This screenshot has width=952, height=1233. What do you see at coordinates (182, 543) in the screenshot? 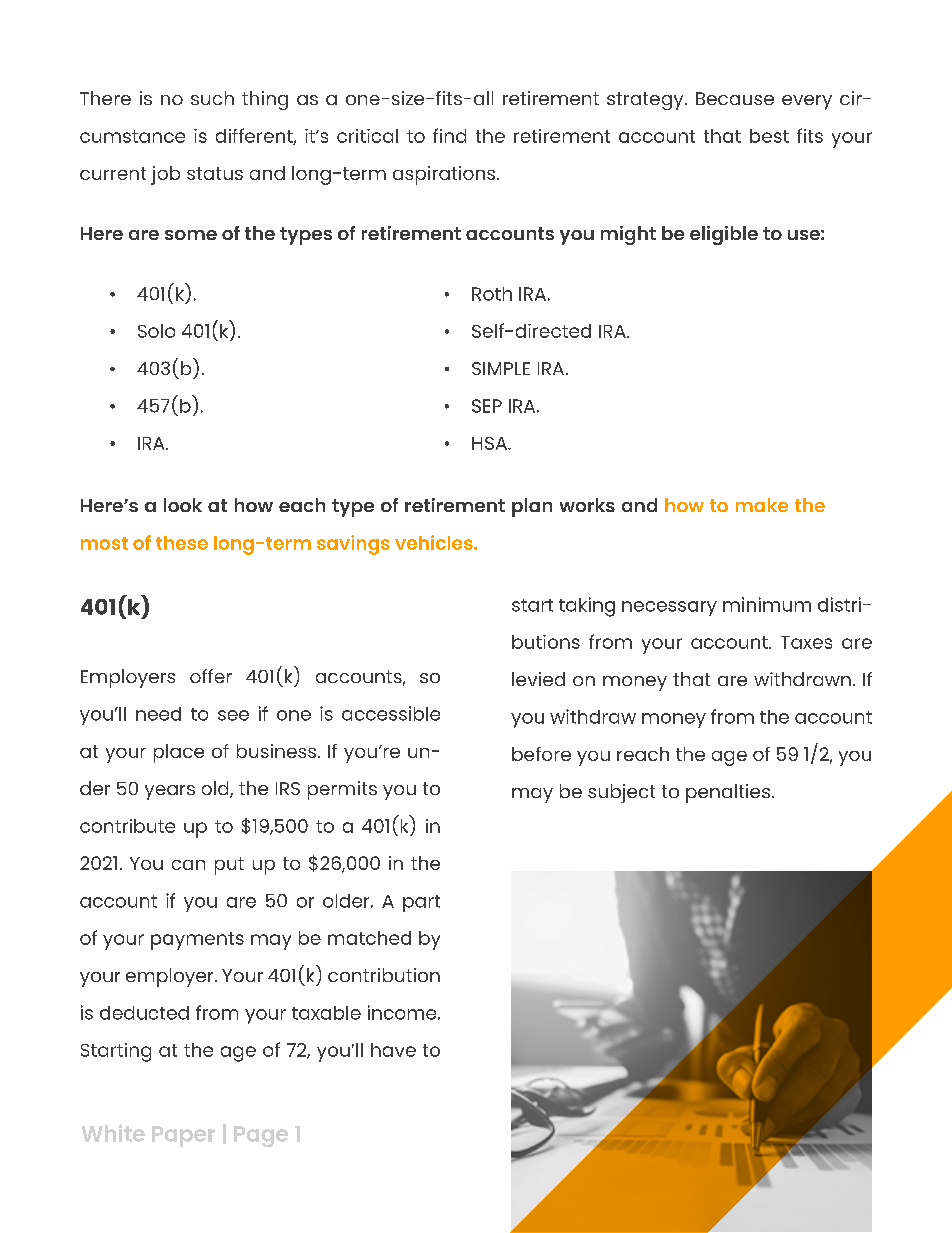
I see `these` at bounding box center [182, 543].
